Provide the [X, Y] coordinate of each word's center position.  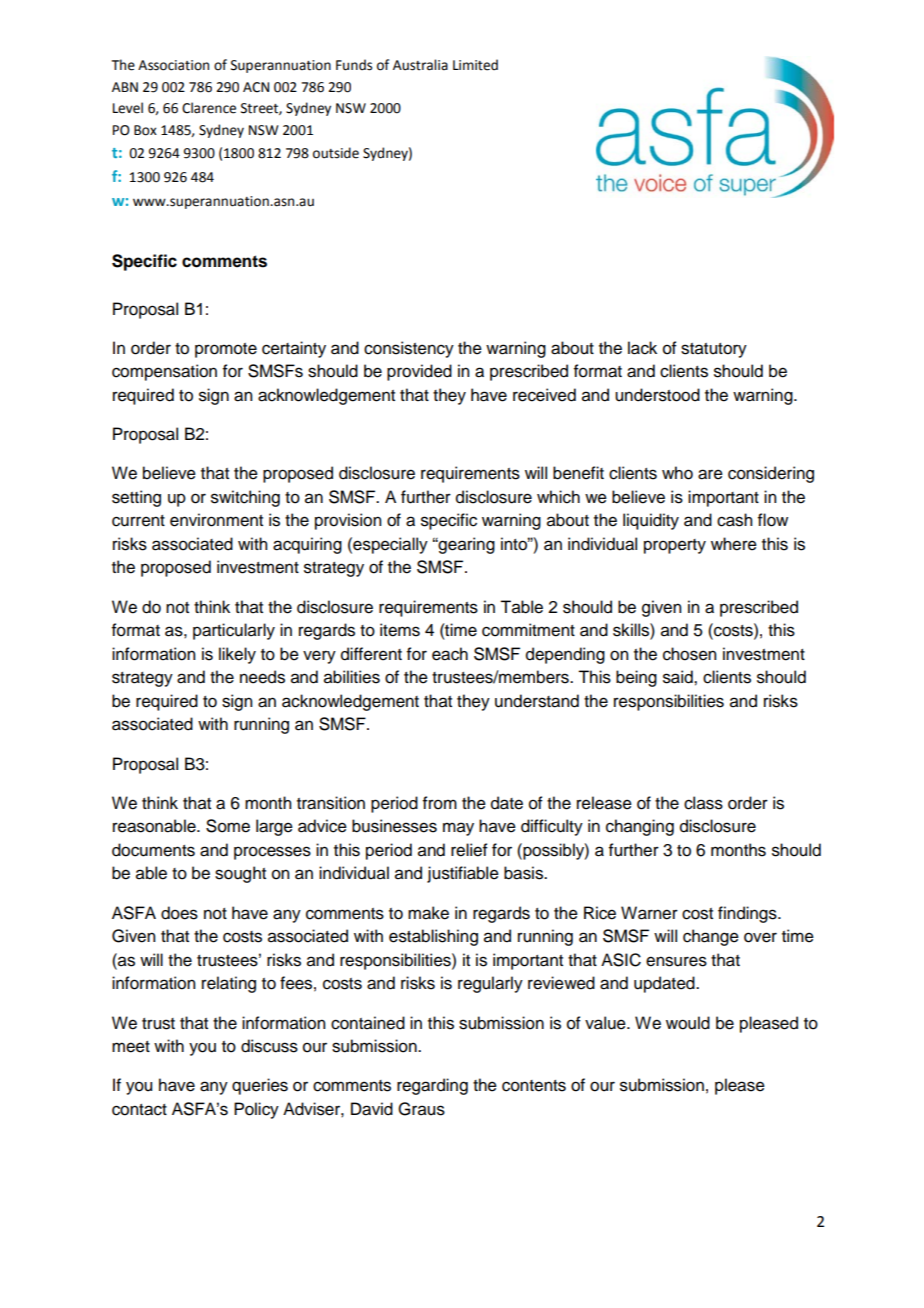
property [675, 546]
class [703, 803]
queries [260, 1086]
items [400, 630]
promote [226, 350]
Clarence [209, 108]
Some [228, 826]
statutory [714, 350]
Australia [420, 65]
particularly [234, 631]
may [458, 829]
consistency [409, 349]
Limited [475, 65]
